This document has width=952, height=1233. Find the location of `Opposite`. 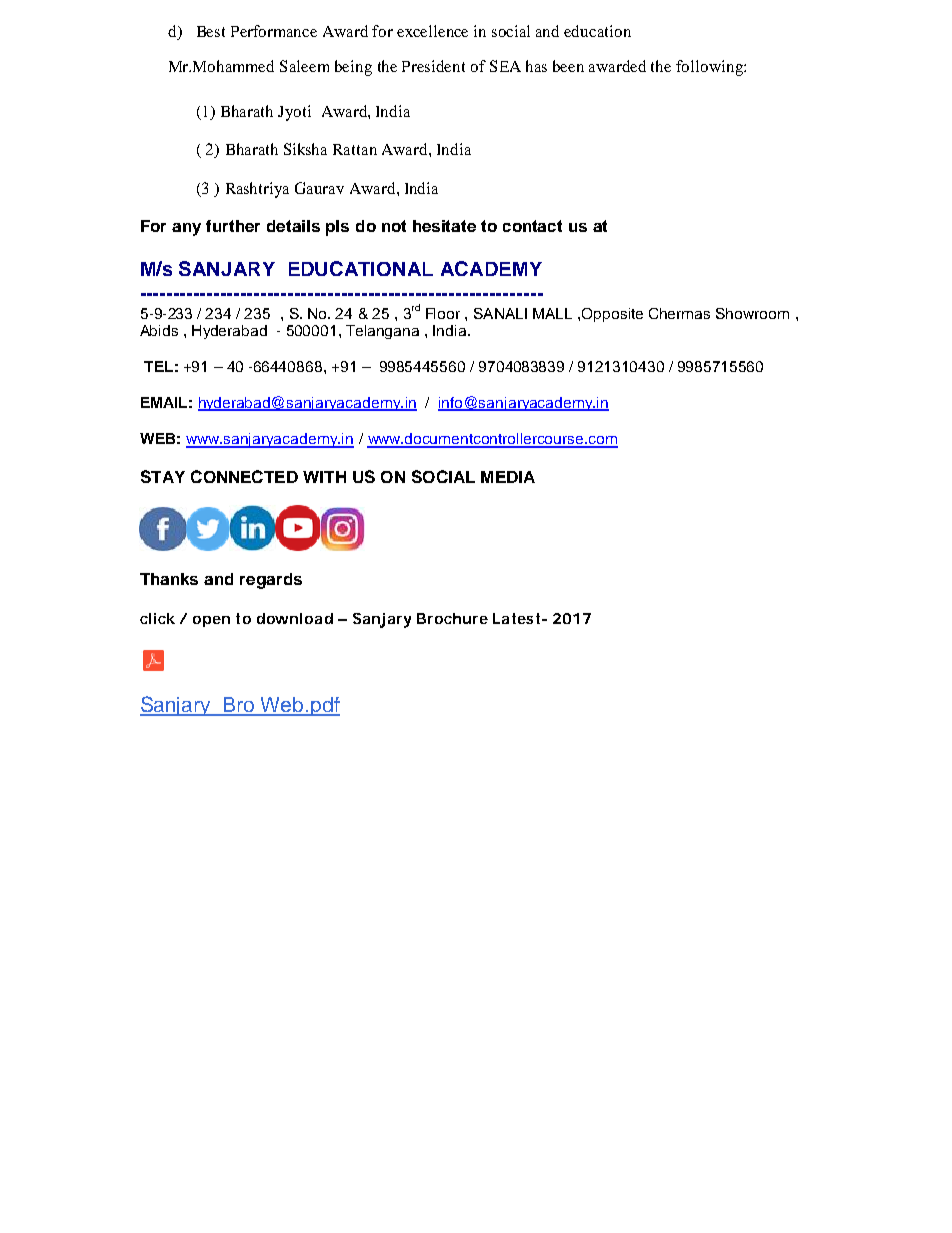

Opposite is located at coordinates (612, 315).
